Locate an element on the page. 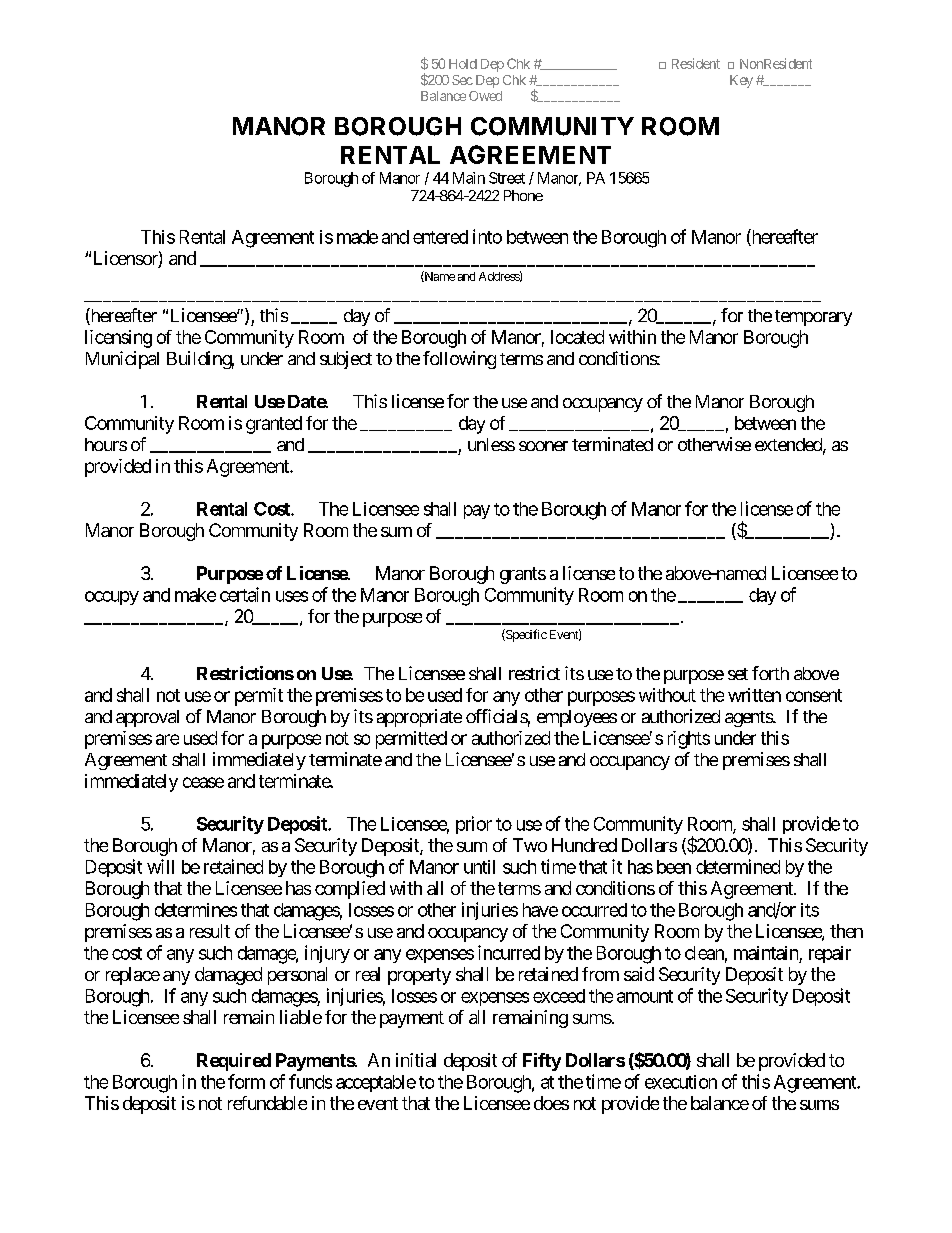 The height and width of the document is (1233, 952). Owed is located at coordinates (485, 96).
